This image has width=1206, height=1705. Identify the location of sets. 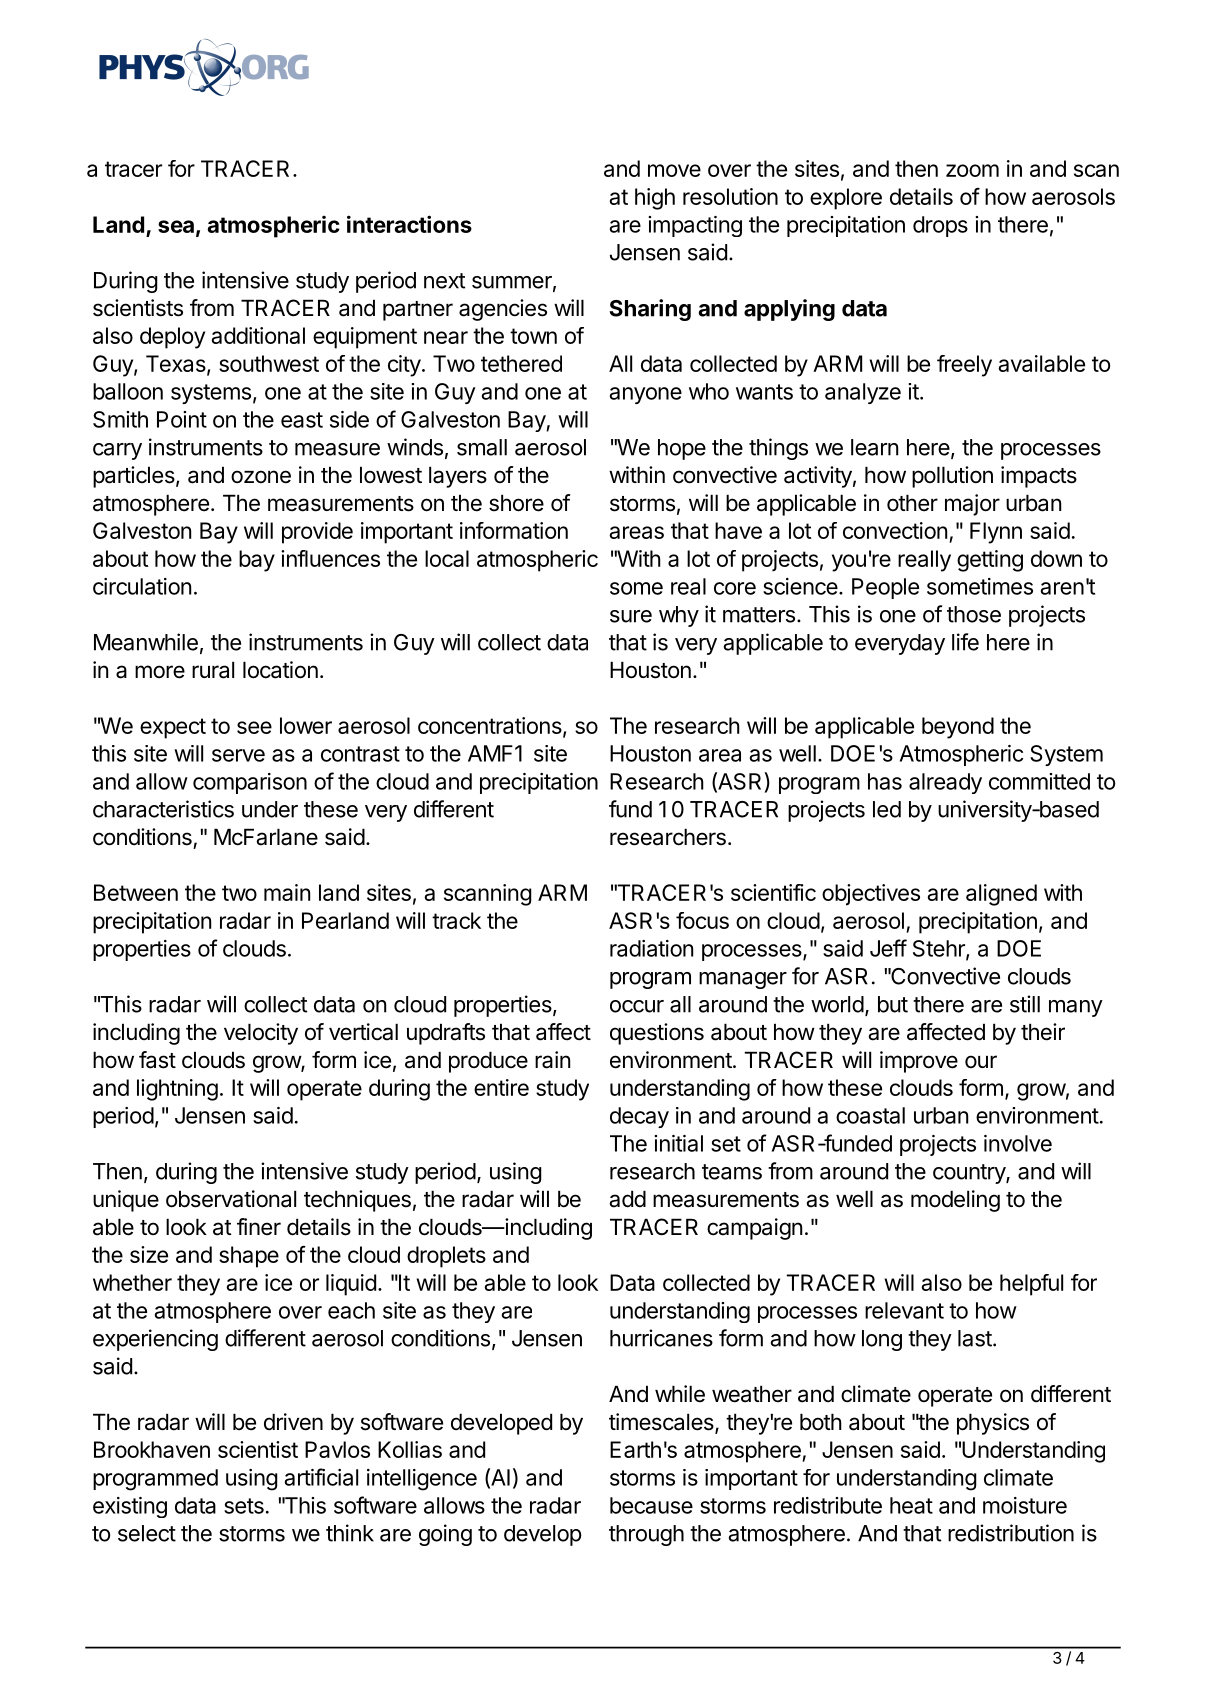
(244, 1506).
